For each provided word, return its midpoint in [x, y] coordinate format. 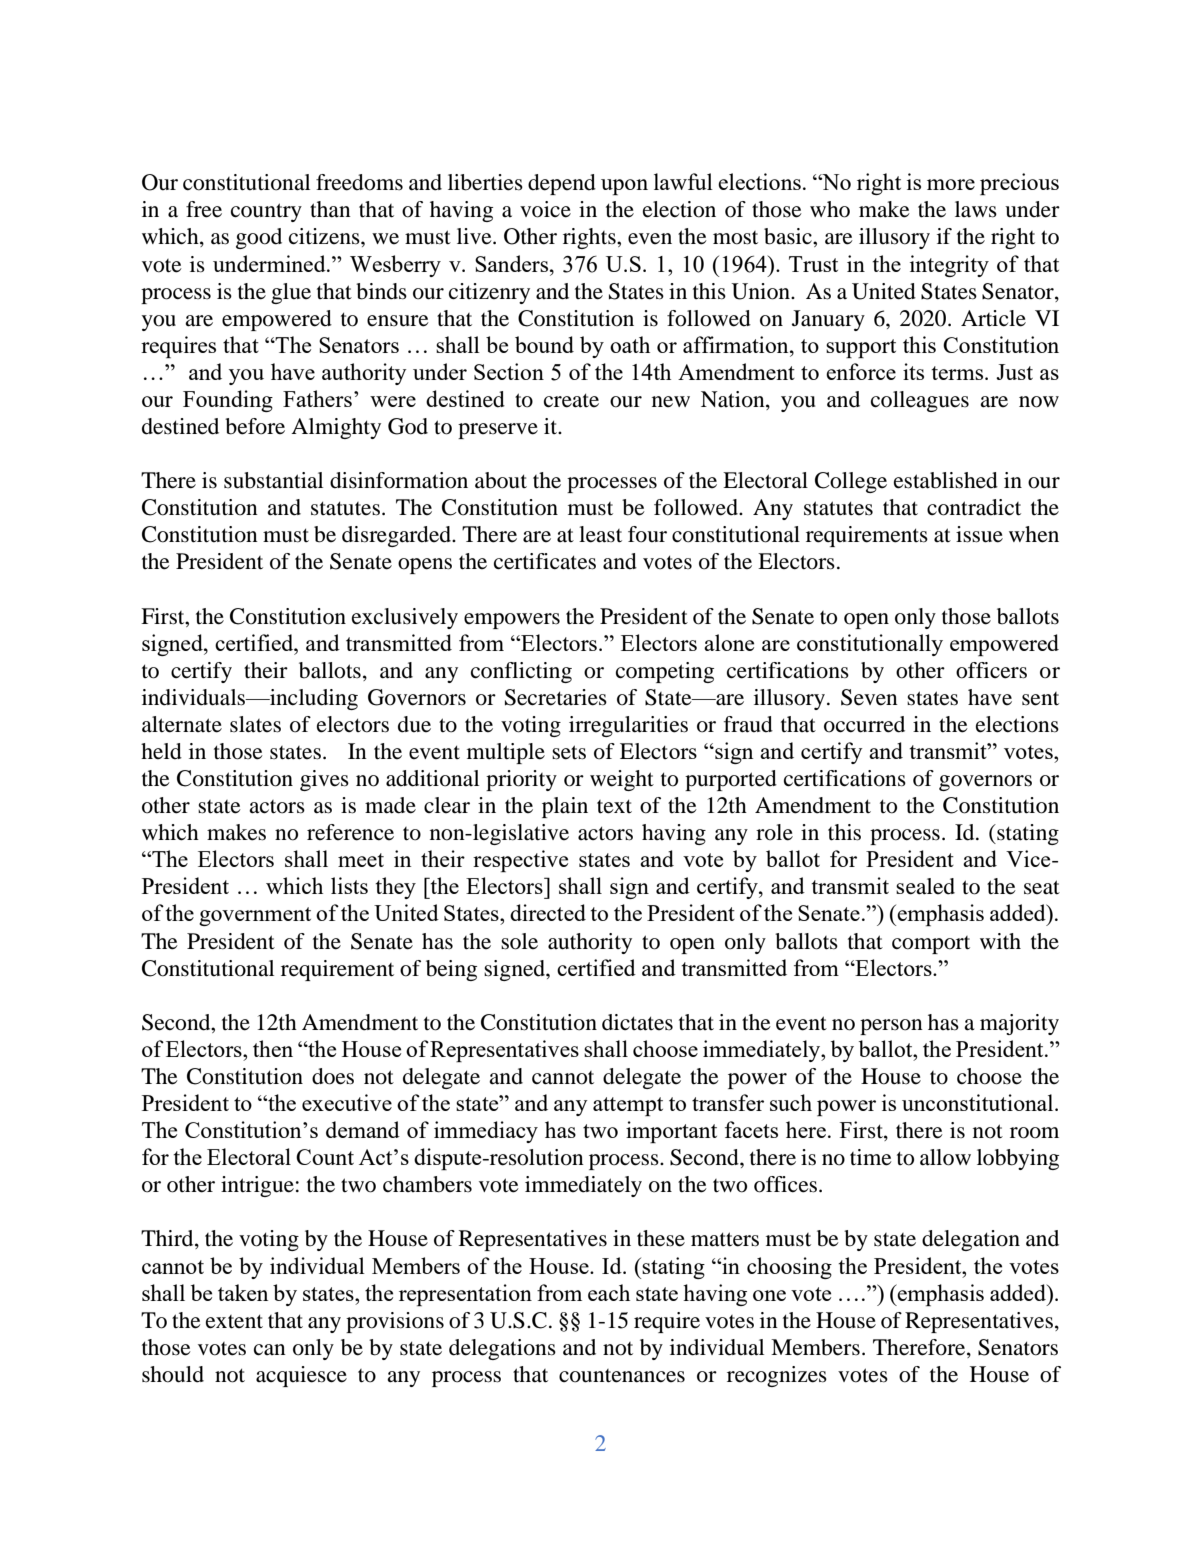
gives [324, 780]
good [259, 238]
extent [234, 1321]
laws [976, 209]
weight [622, 780]
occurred [864, 724]
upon [624, 187]
